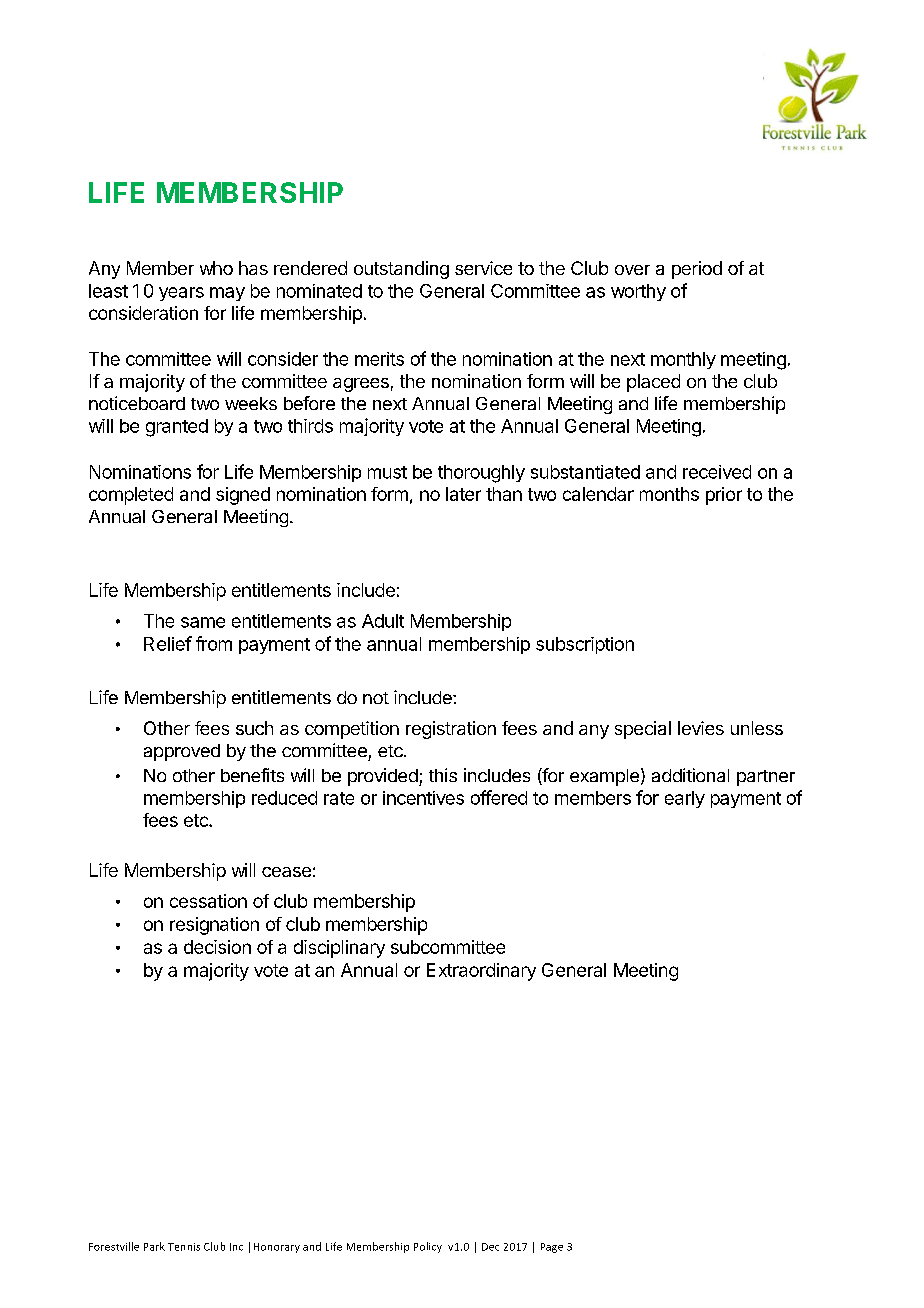 The height and width of the image is (1308, 924). What do you see at coordinates (181, 294) in the image?
I see `years` at bounding box center [181, 294].
